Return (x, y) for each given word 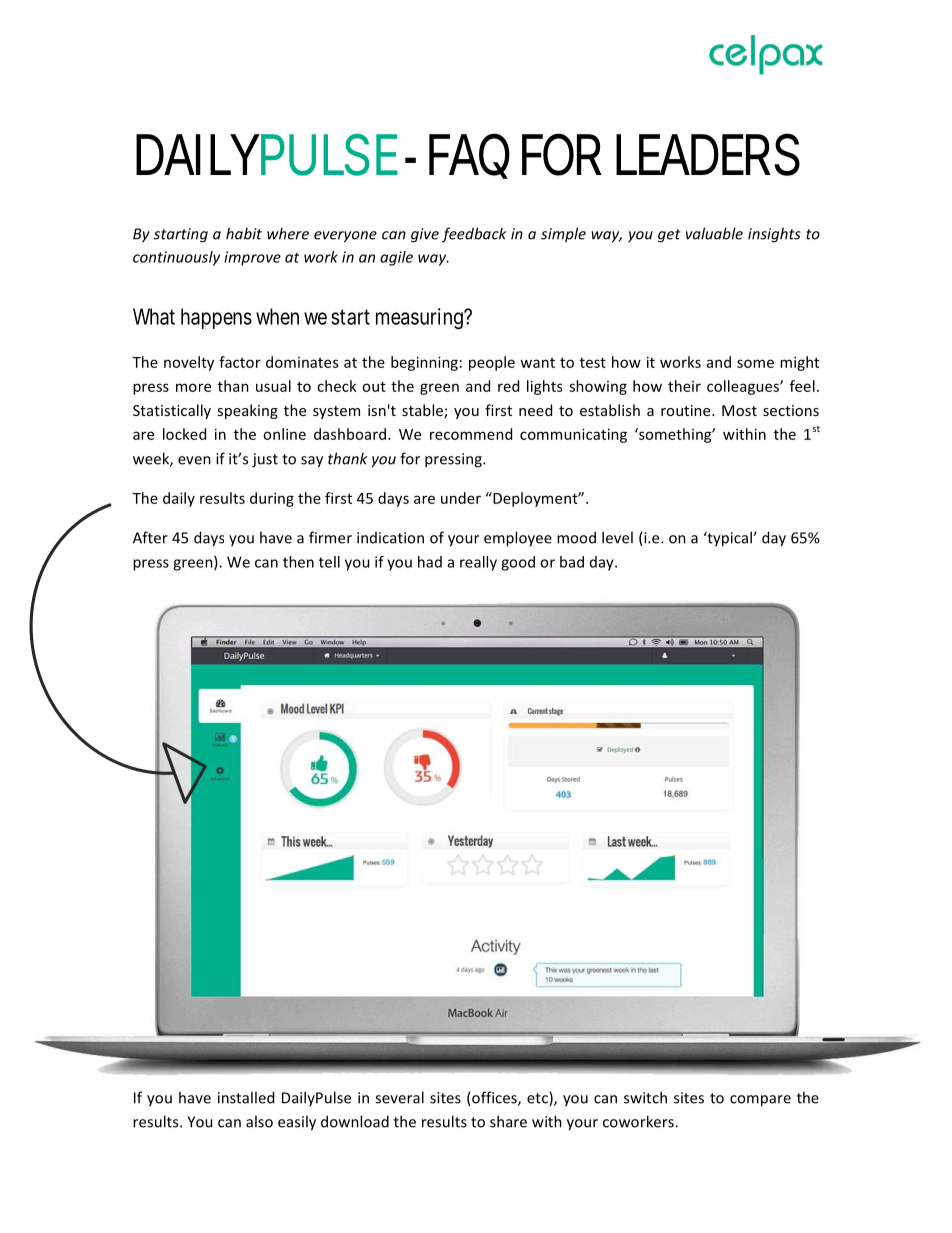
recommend (471, 434)
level (617, 537)
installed (246, 1097)
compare (760, 1101)
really (478, 563)
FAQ (469, 155)
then (298, 562)
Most (739, 410)
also (259, 1121)
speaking (247, 411)
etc (538, 1098)
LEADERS (708, 154)
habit (244, 233)
